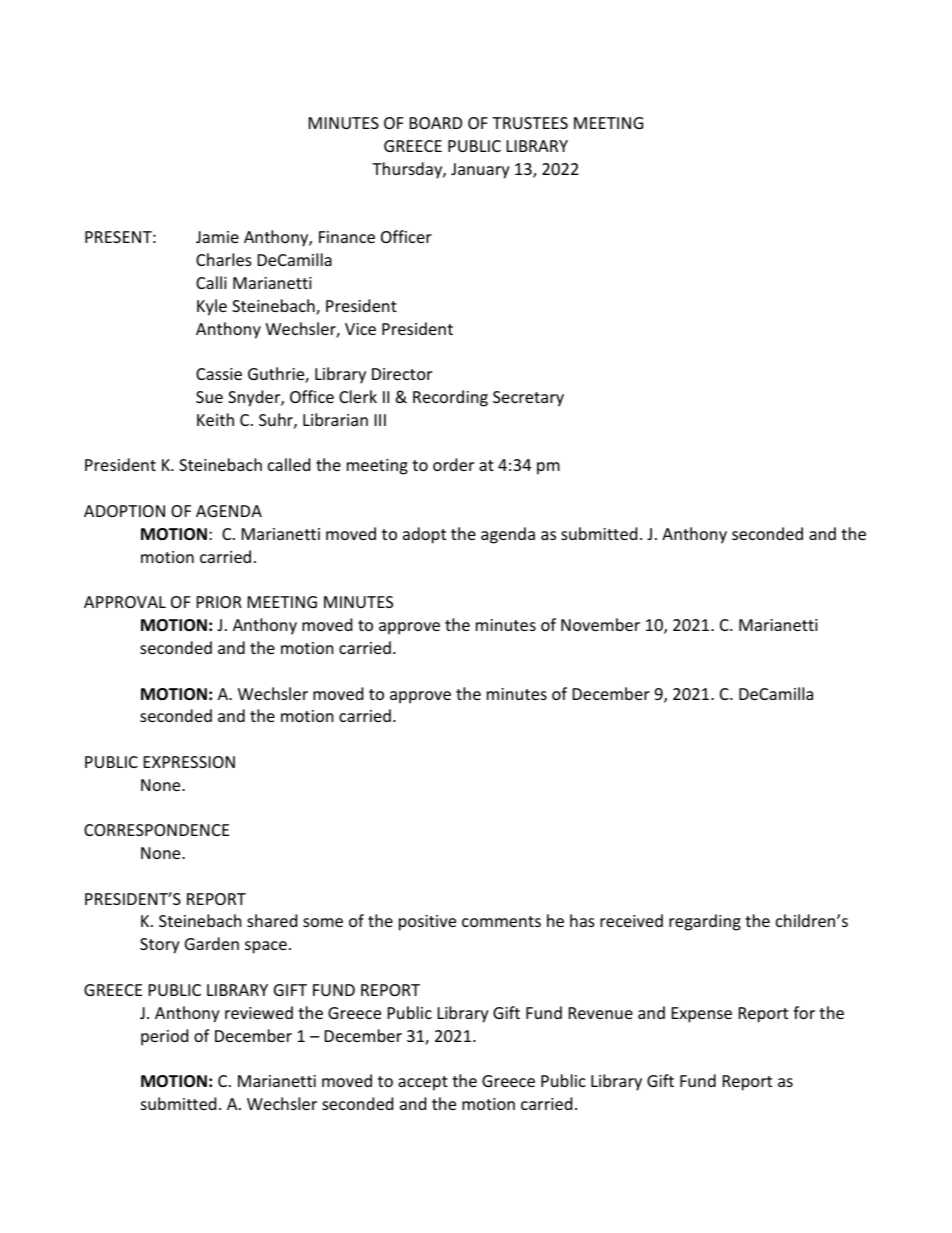 This screenshot has height=1233, width=952. Describe the element at coordinates (217, 237) in the screenshot. I see `Jamie` at that location.
